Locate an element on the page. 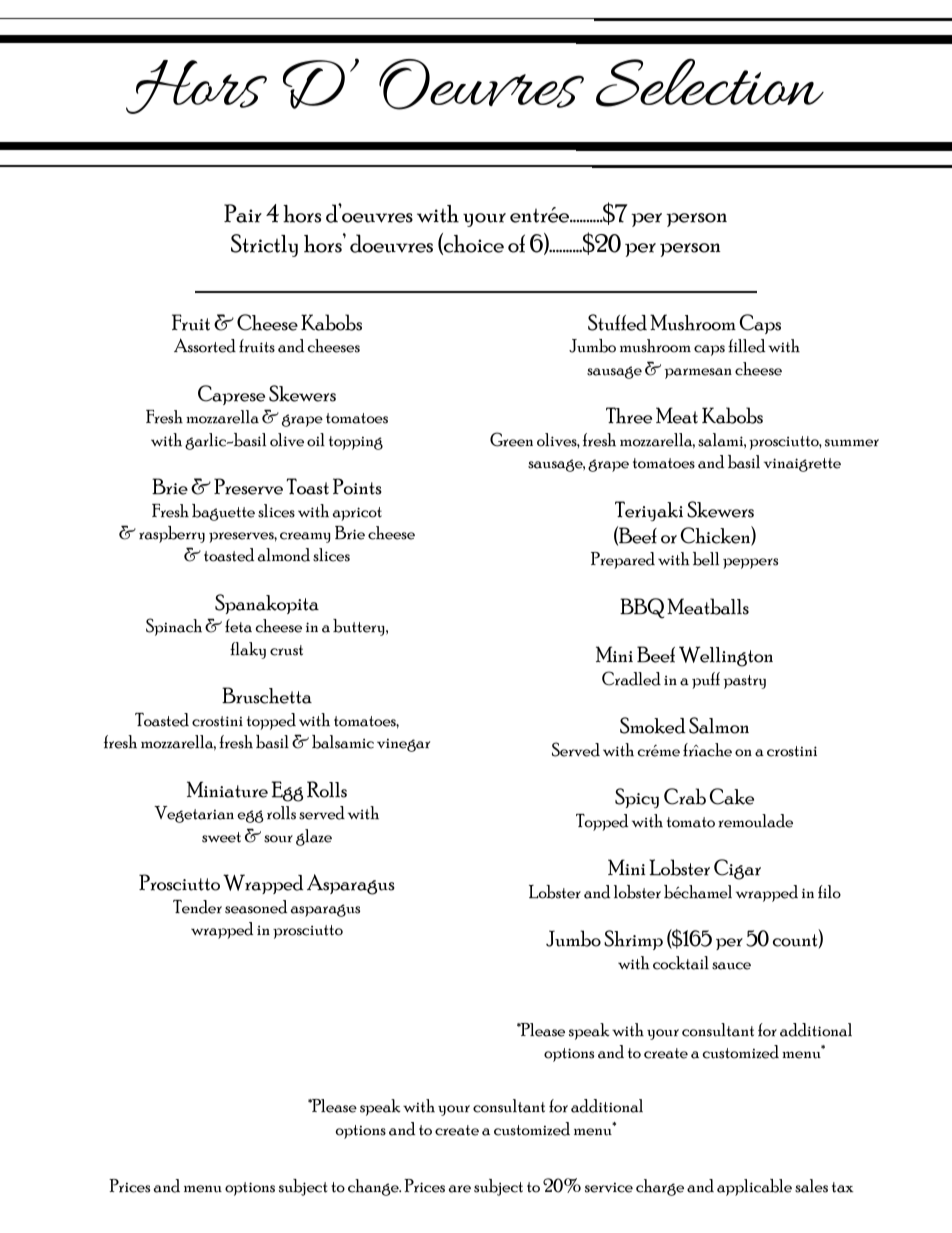  filled is located at coordinates (746, 346).
